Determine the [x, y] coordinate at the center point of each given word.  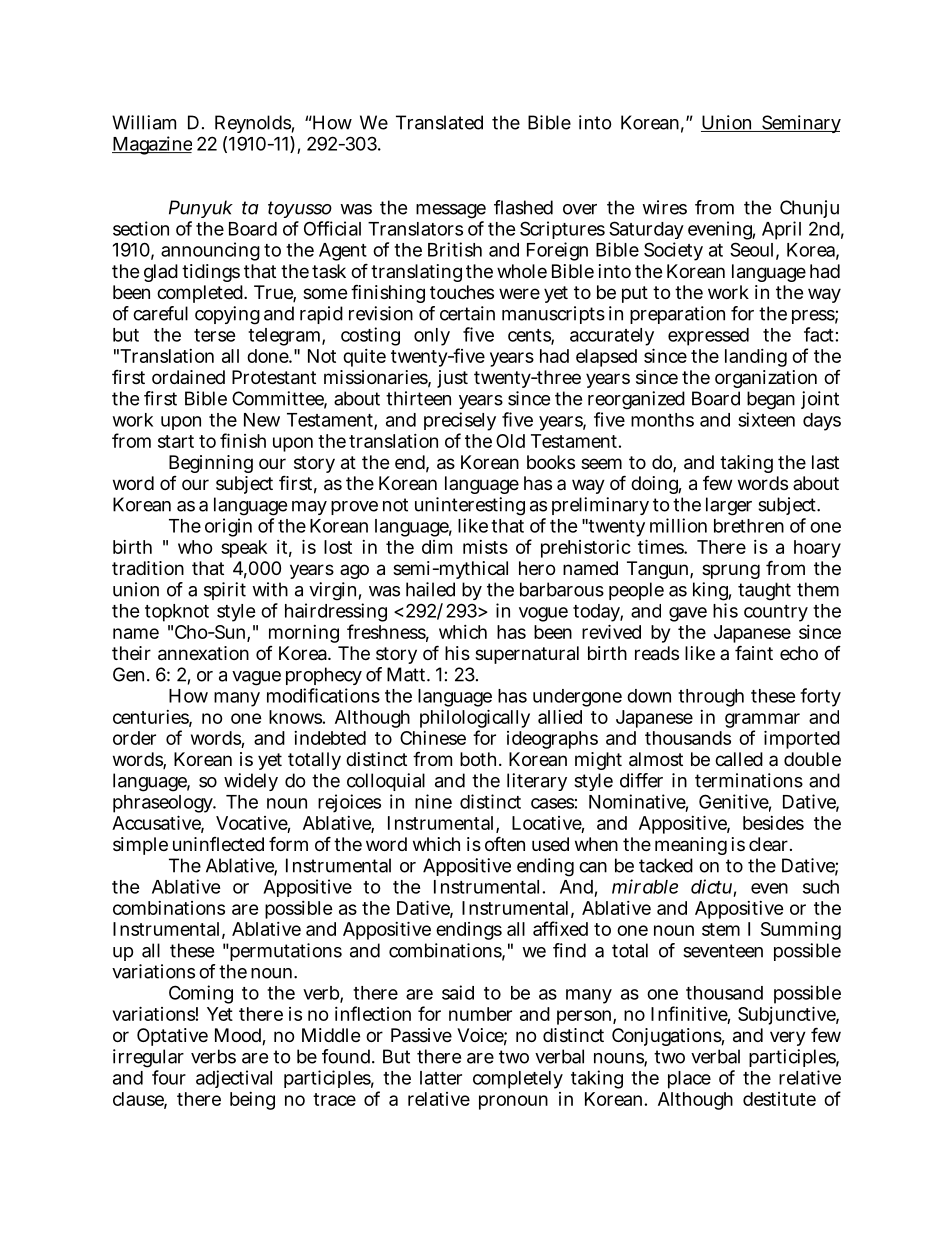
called [739, 759]
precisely [460, 423]
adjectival [234, 1079]
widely [251, 782]
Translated [439, 122]
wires [664, 207]
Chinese [433, 738]
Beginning [211, 464]
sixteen [766, 419]
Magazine [152, 145]
